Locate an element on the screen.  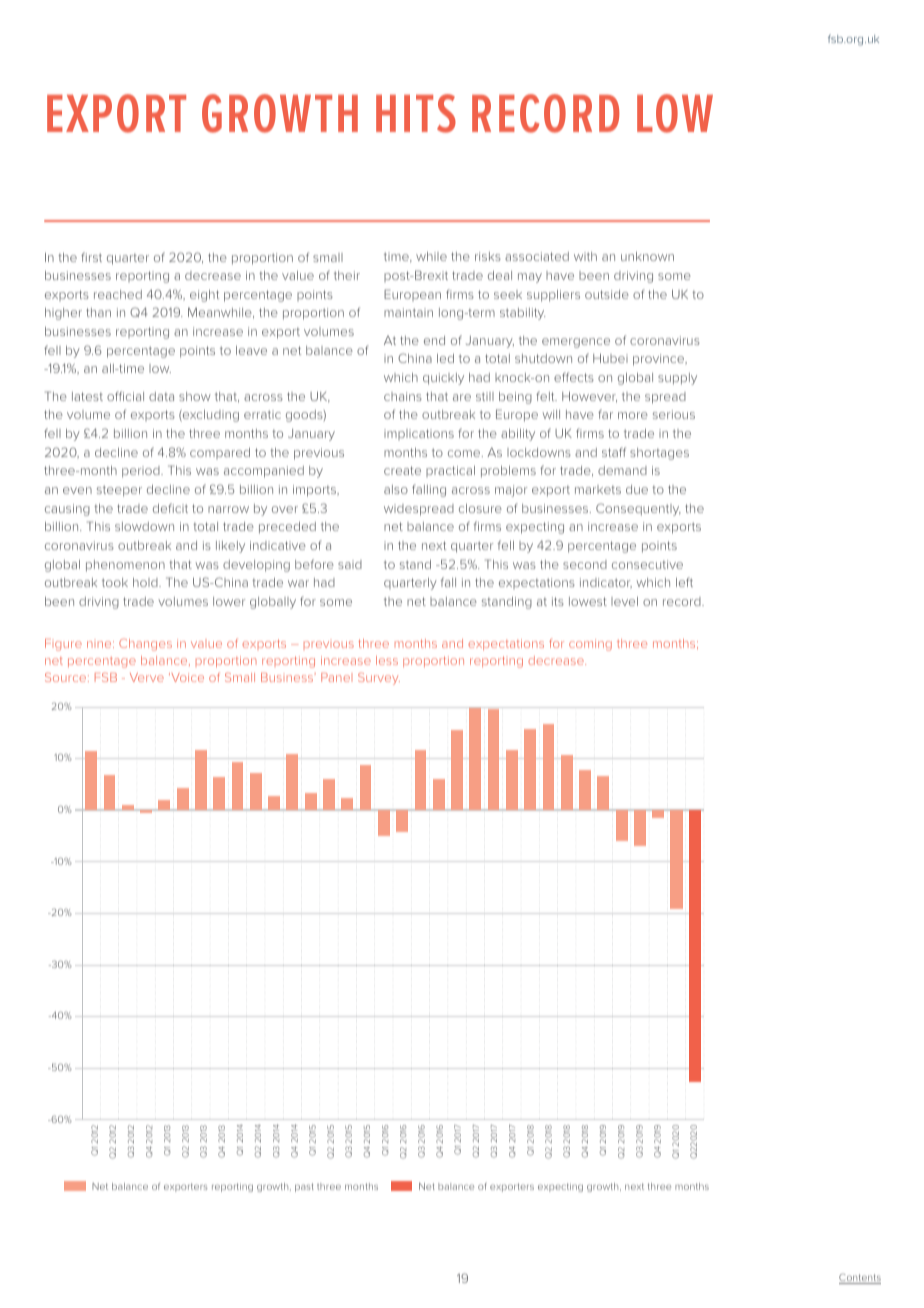
HITS is located at coordinates (416, 113).
